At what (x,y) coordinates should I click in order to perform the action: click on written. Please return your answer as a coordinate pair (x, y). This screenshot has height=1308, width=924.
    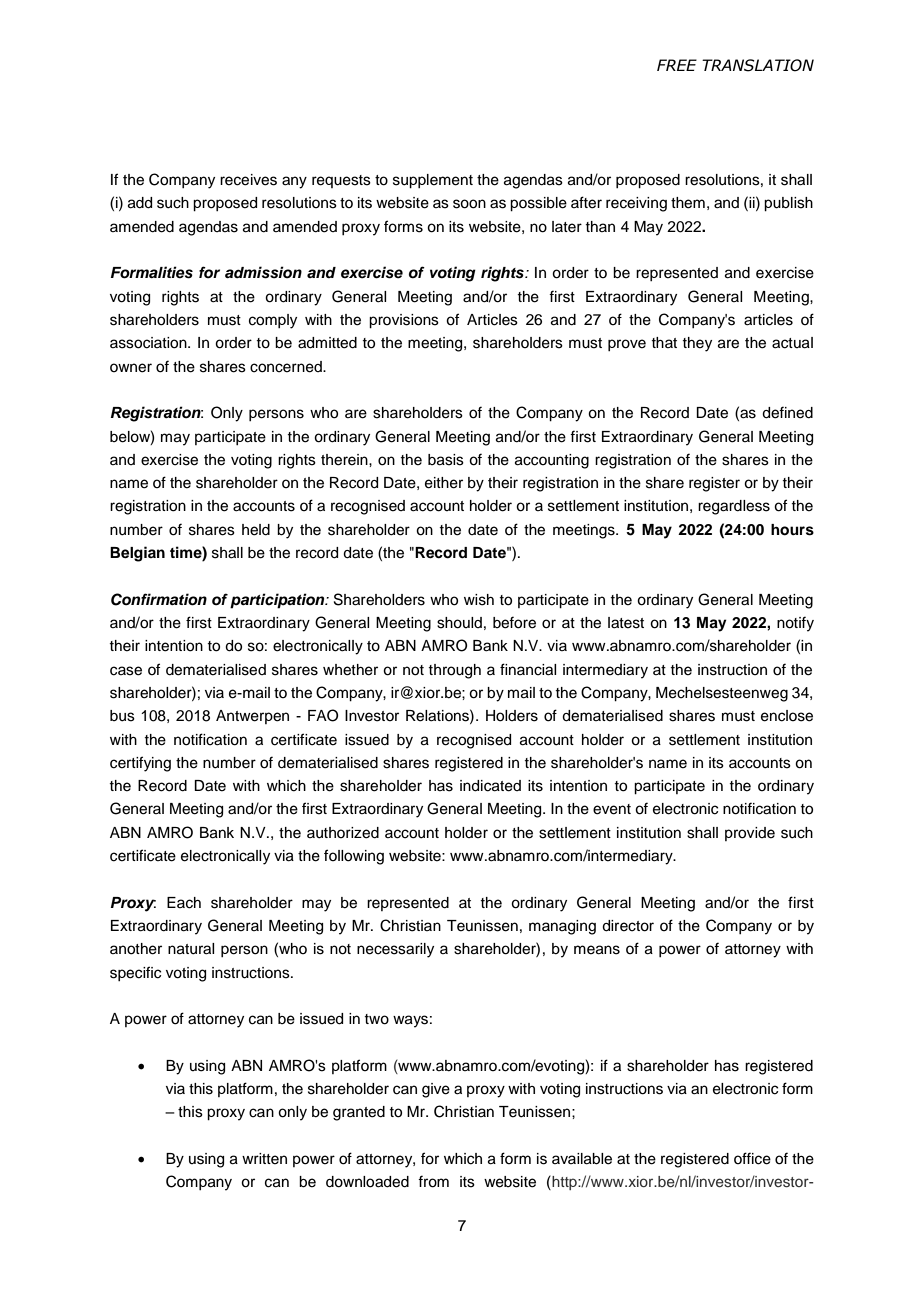
    Looking at the image, I should click on (264, 1159).
